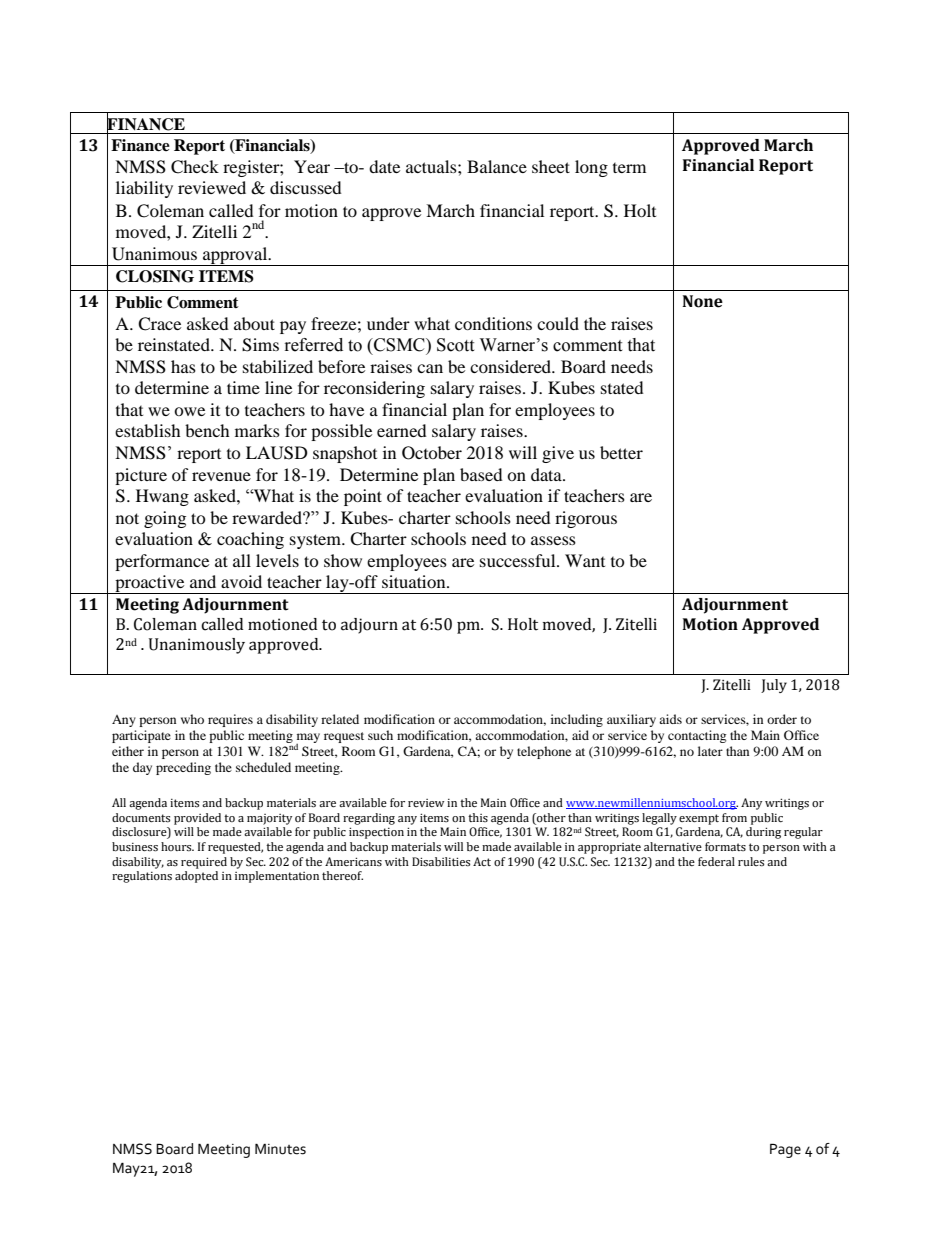 This page has height=1233, width=952. I want to click on Minutes, so click(280, 1149).
